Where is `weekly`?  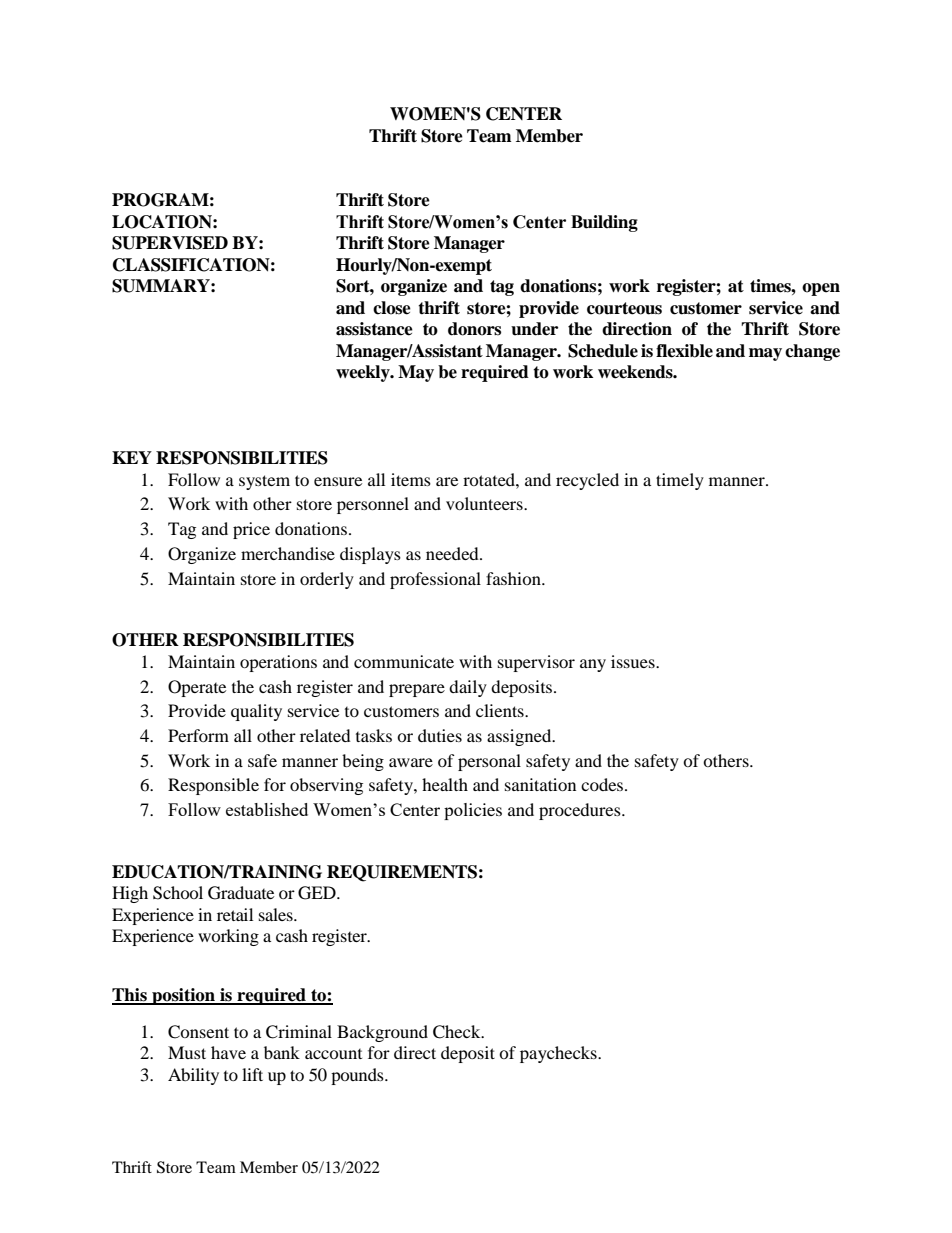
weekly is located at coordinates (364, 373).
